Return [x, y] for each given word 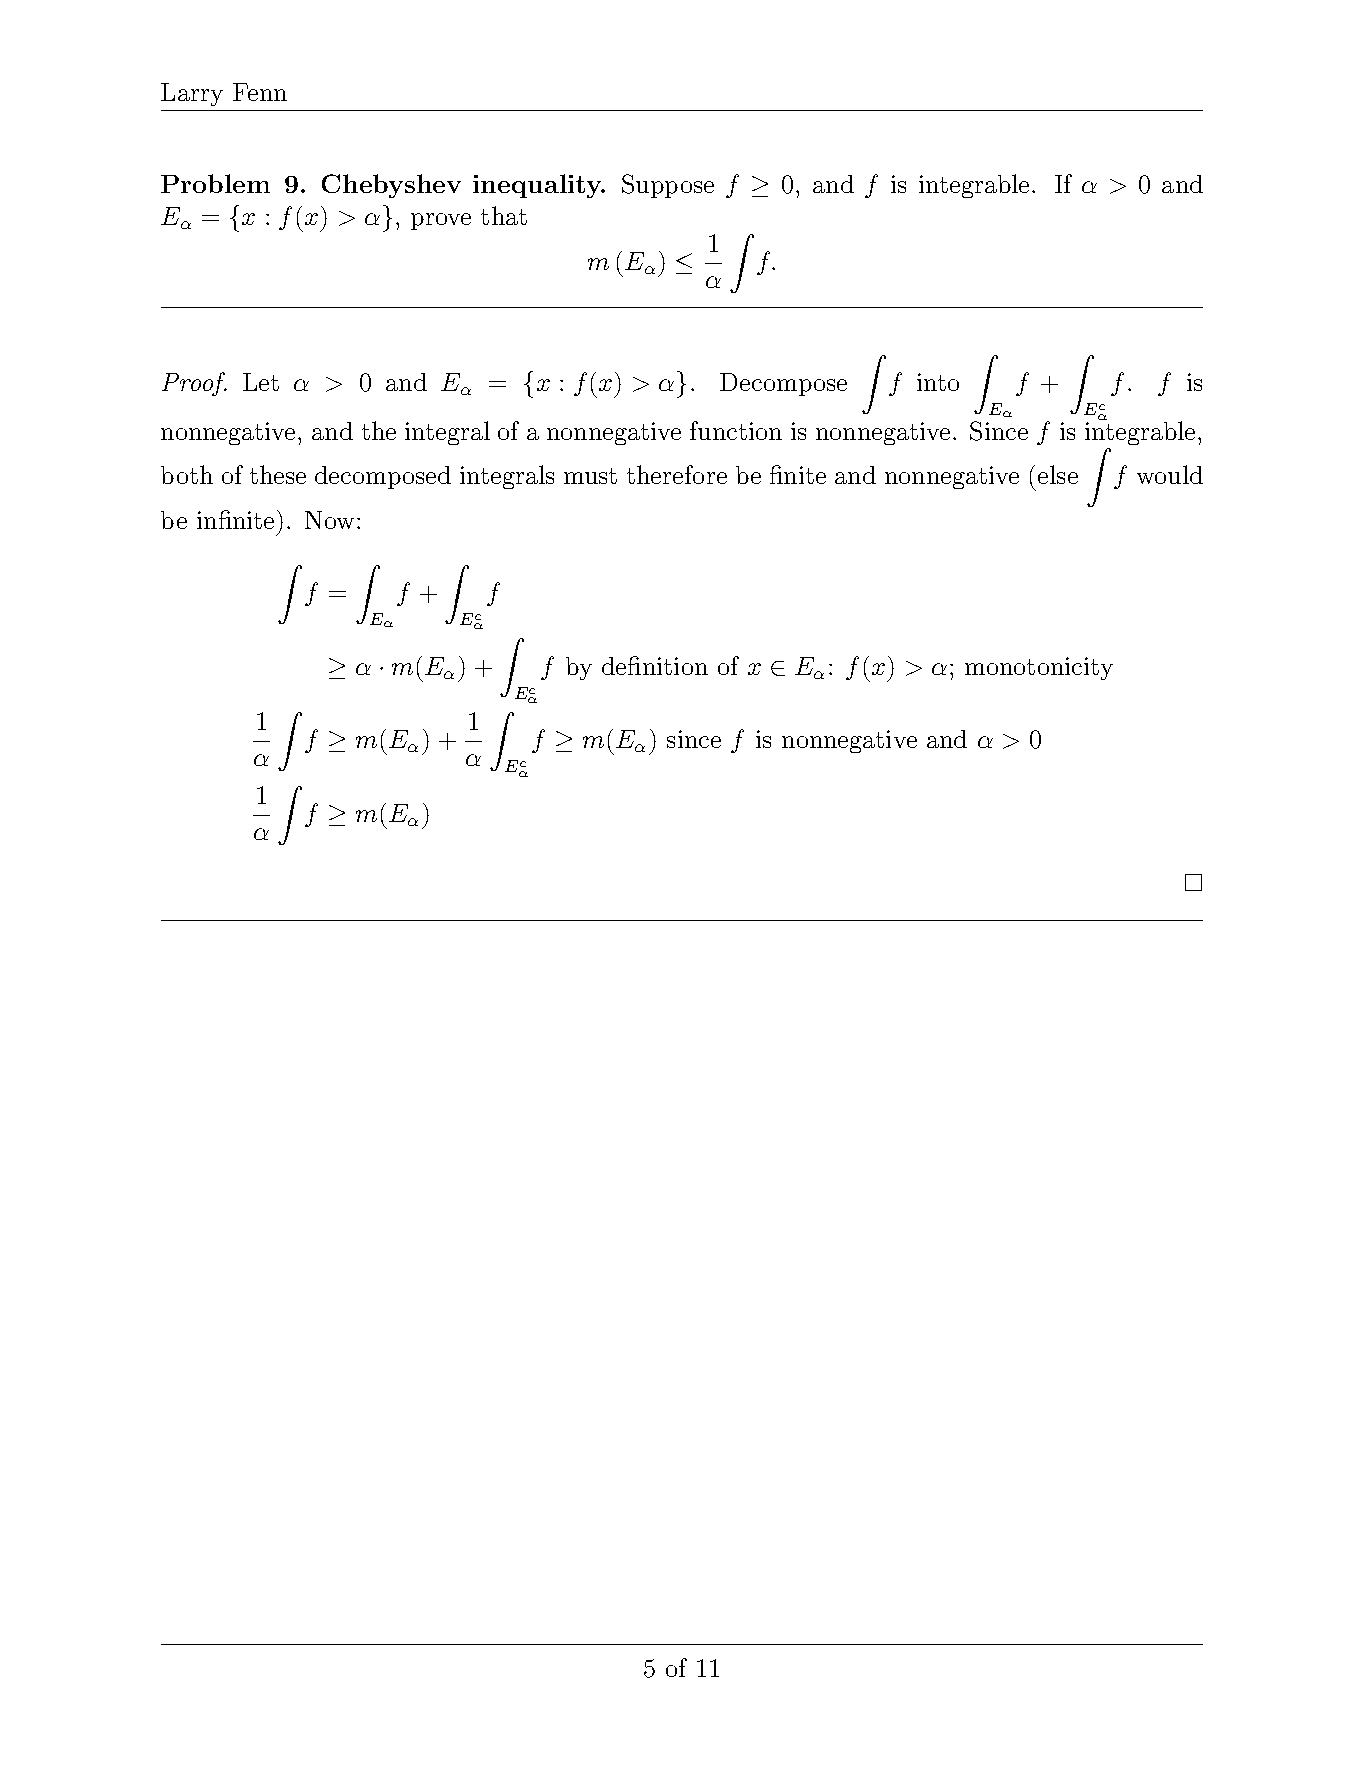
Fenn [260, 92]
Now [329, 520]
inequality [538, 186]
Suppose [668, 186]
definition [655, 665]
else [1058, 474]
